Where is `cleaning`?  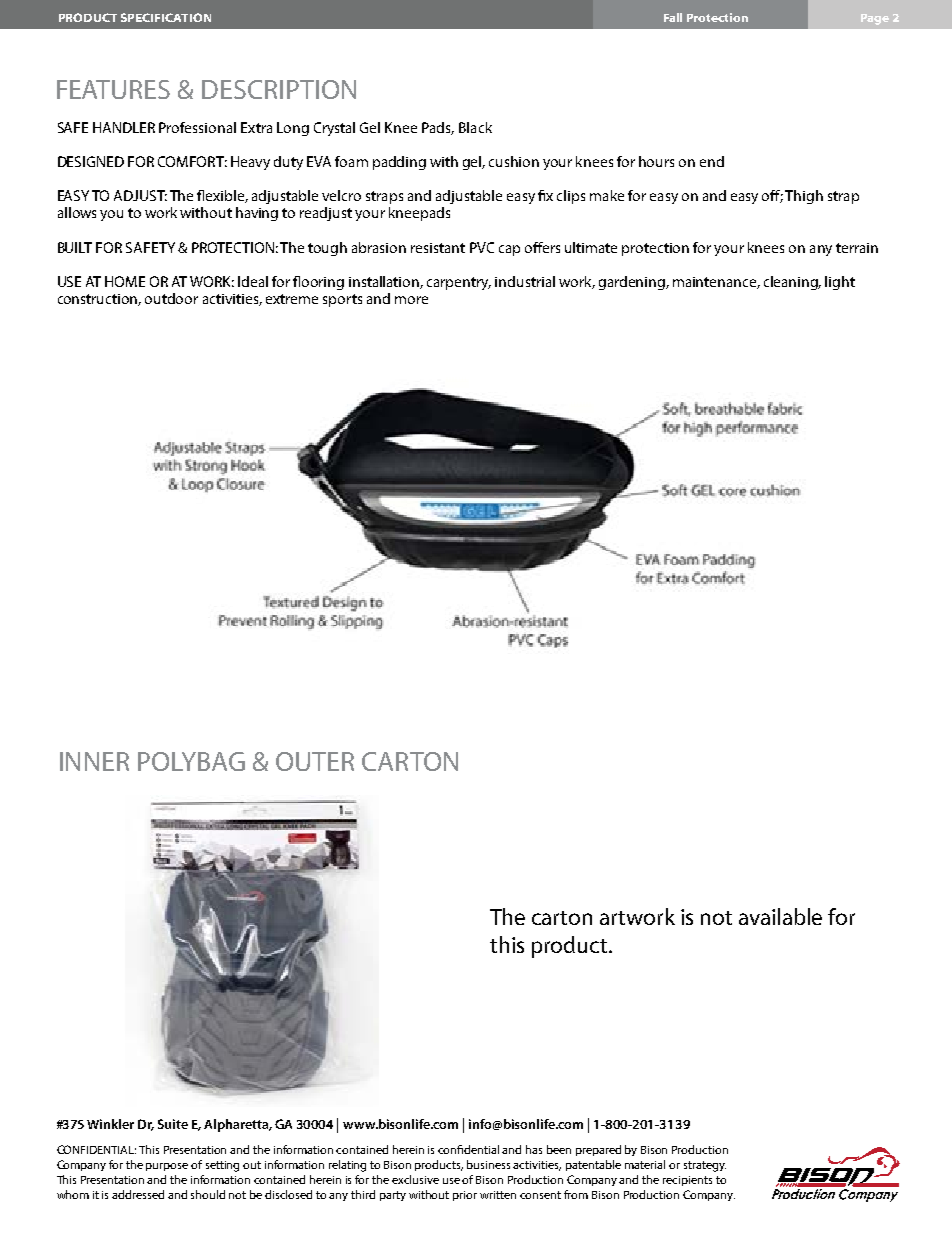 cleaning is located at coordinates (792, 283).
